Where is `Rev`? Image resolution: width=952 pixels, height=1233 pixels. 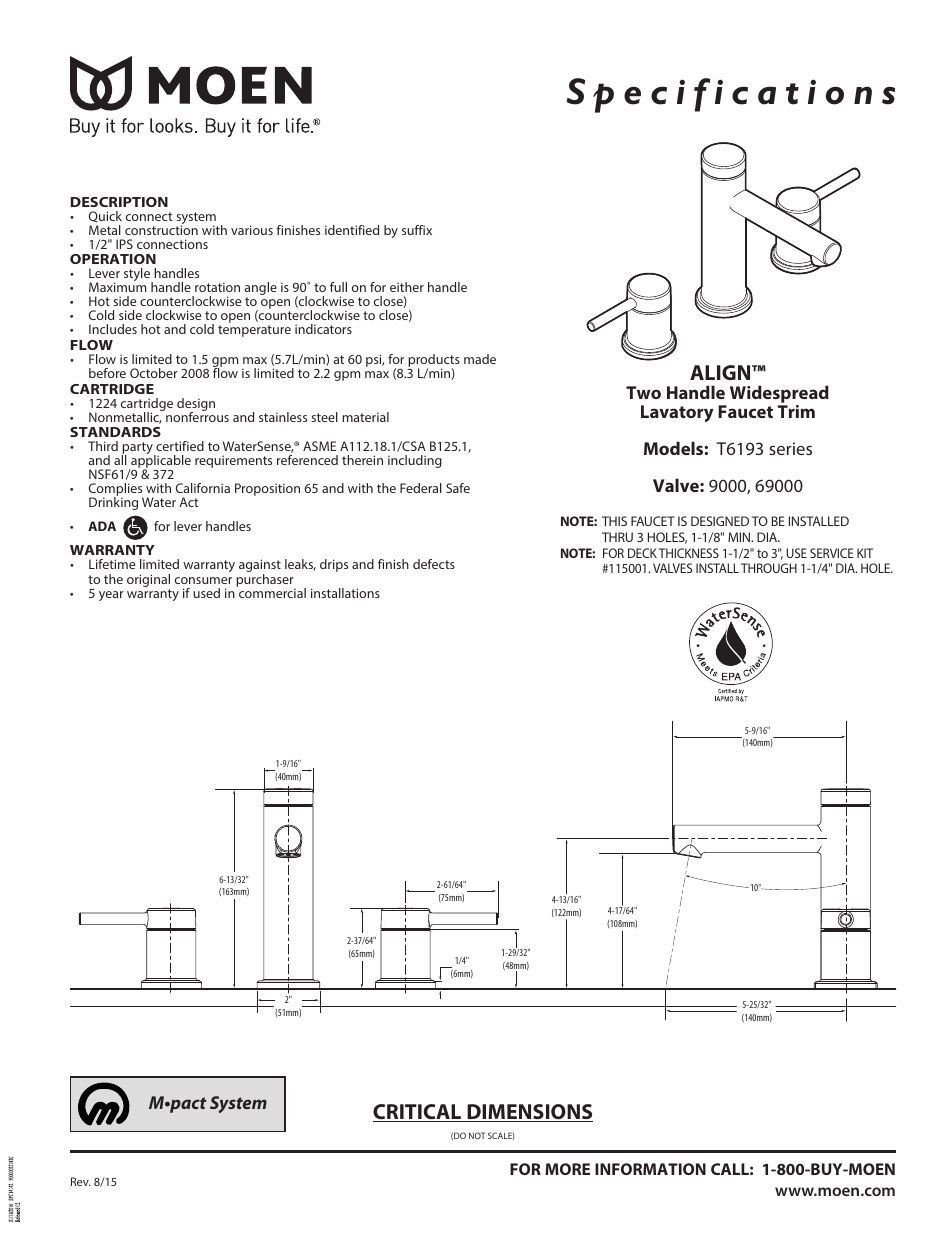
Rev is located at coordinates (81, 1181).
